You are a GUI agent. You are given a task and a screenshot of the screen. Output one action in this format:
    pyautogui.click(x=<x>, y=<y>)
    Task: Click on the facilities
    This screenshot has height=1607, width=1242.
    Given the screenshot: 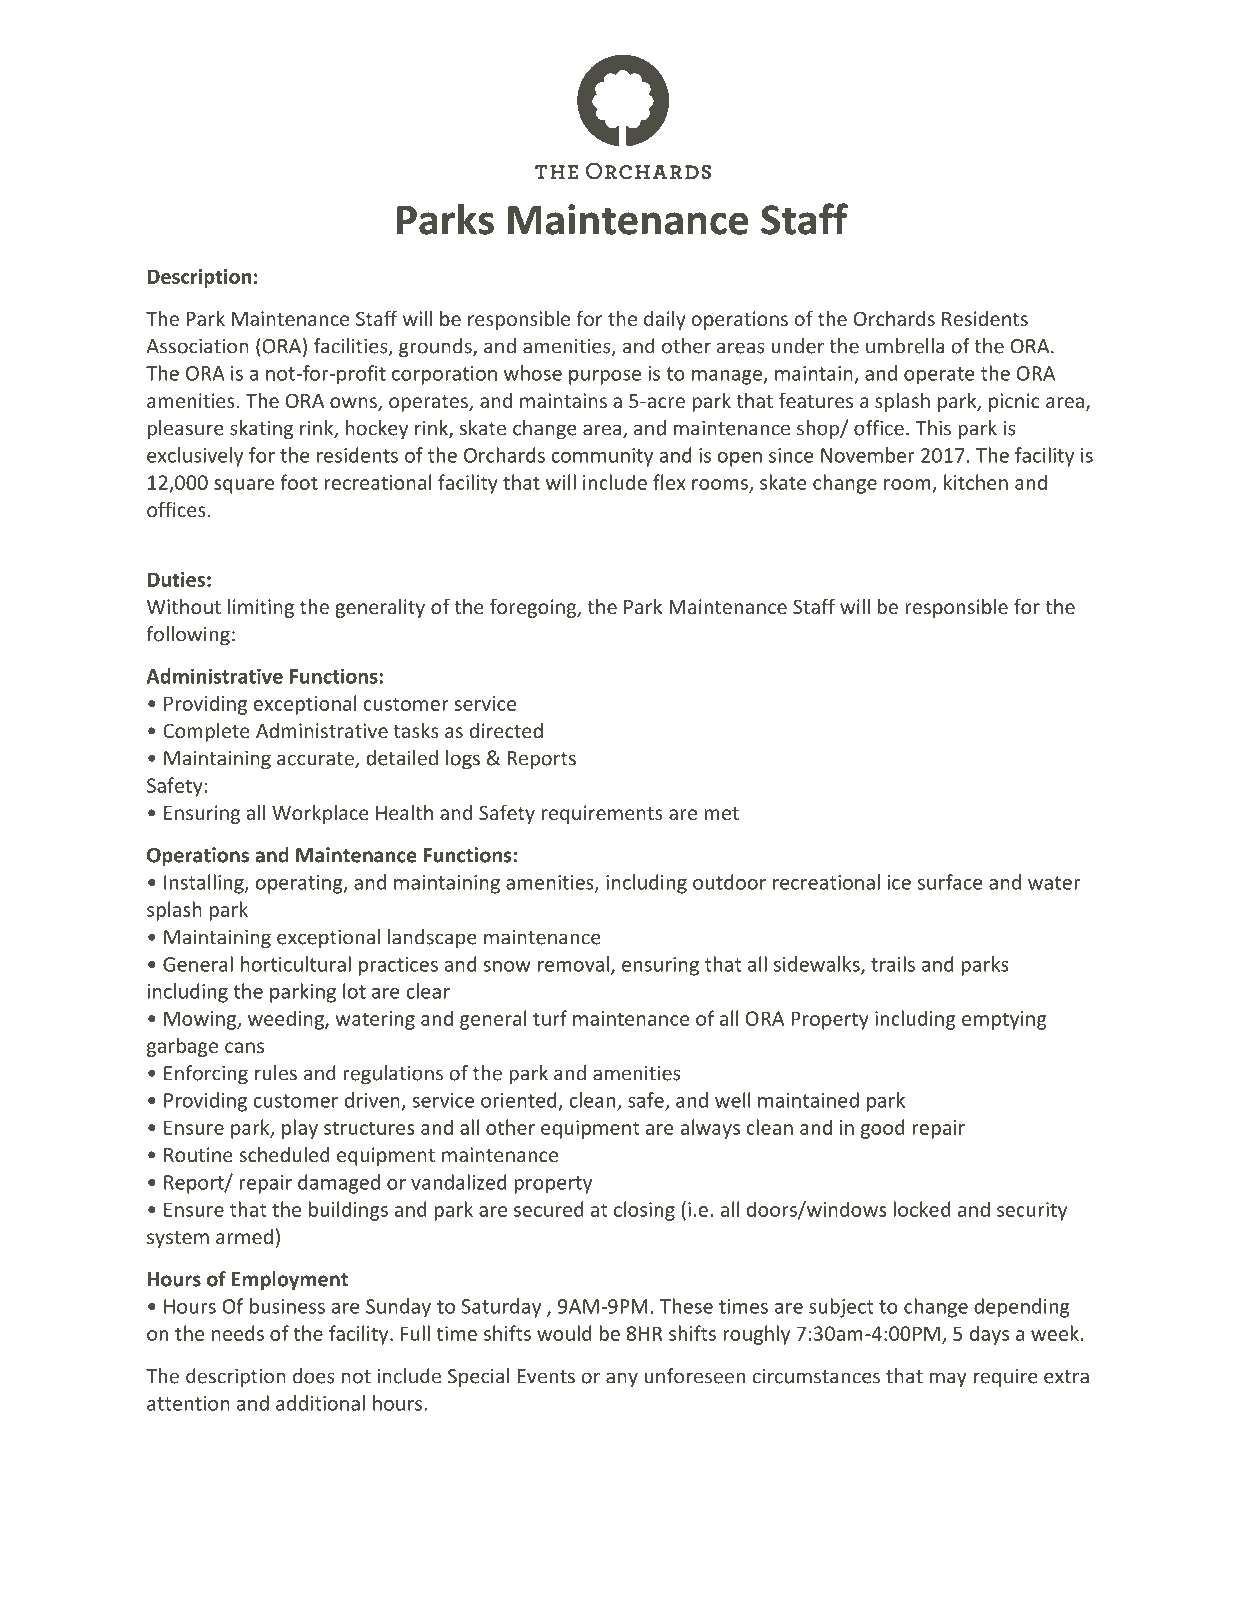 What is the action you would take?
    pyautogui.click(x=352, y=347)
